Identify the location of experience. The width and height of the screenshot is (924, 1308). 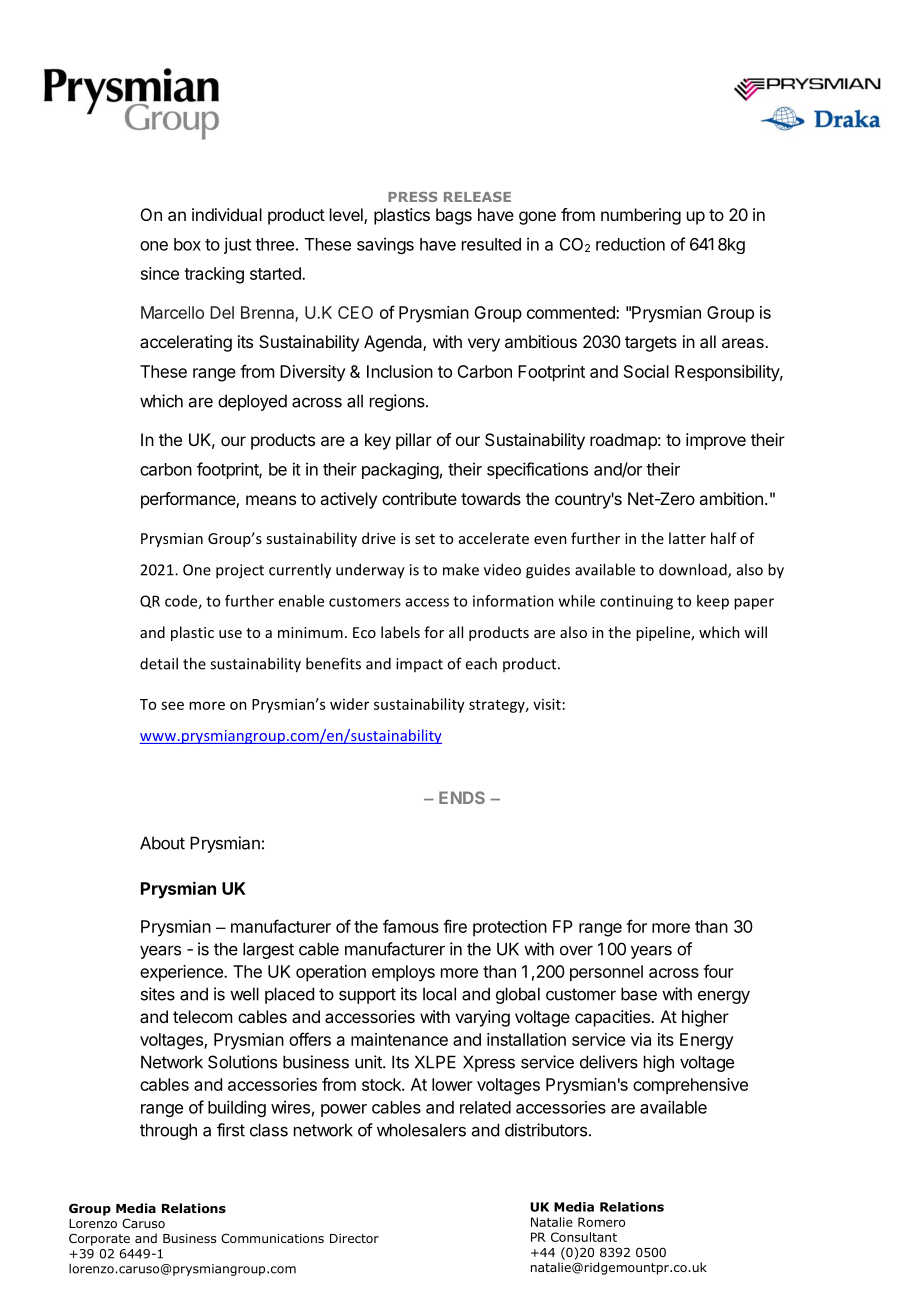
(182, 973).
